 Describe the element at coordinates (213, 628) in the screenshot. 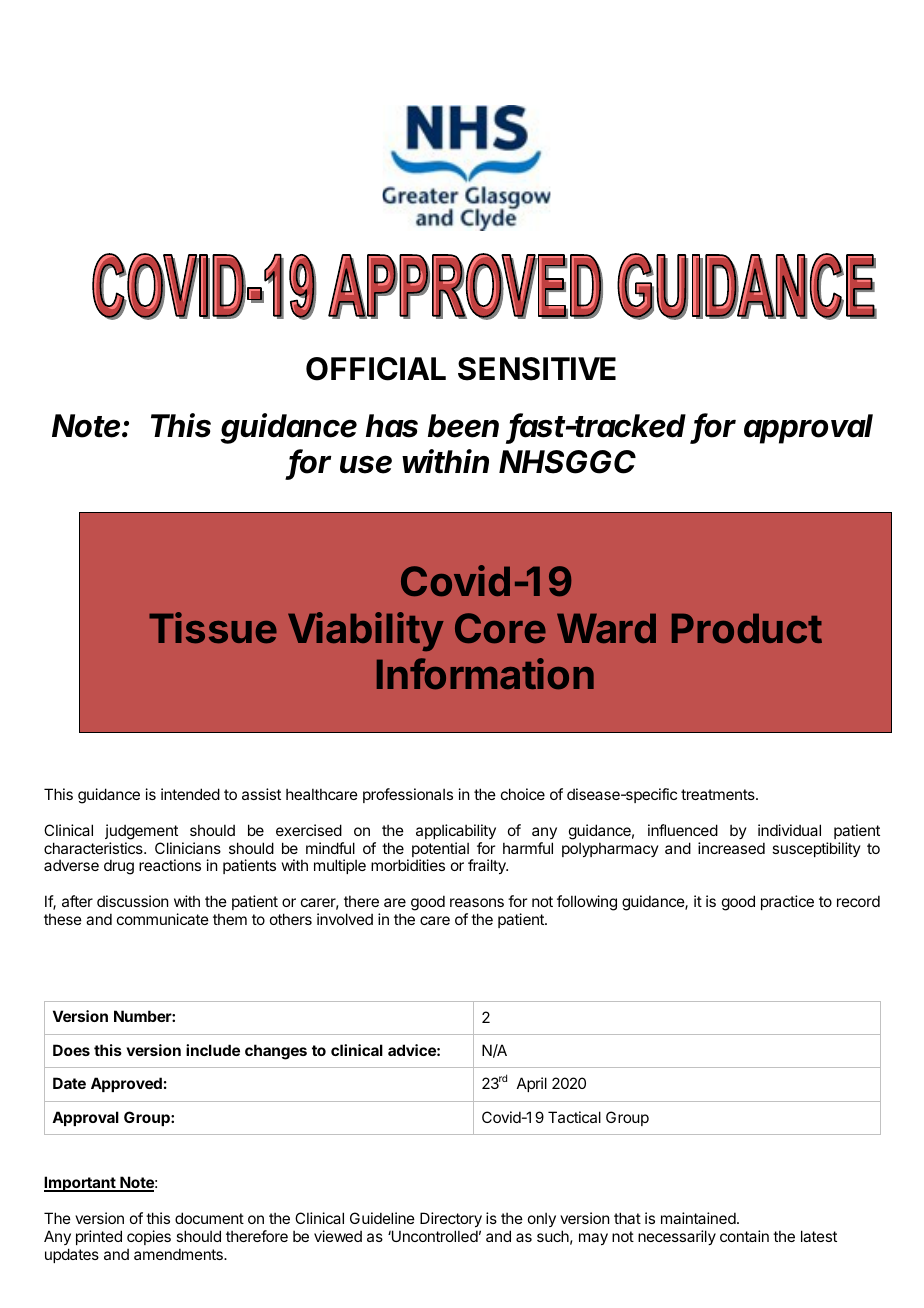

I see `Tissue` at that location.
